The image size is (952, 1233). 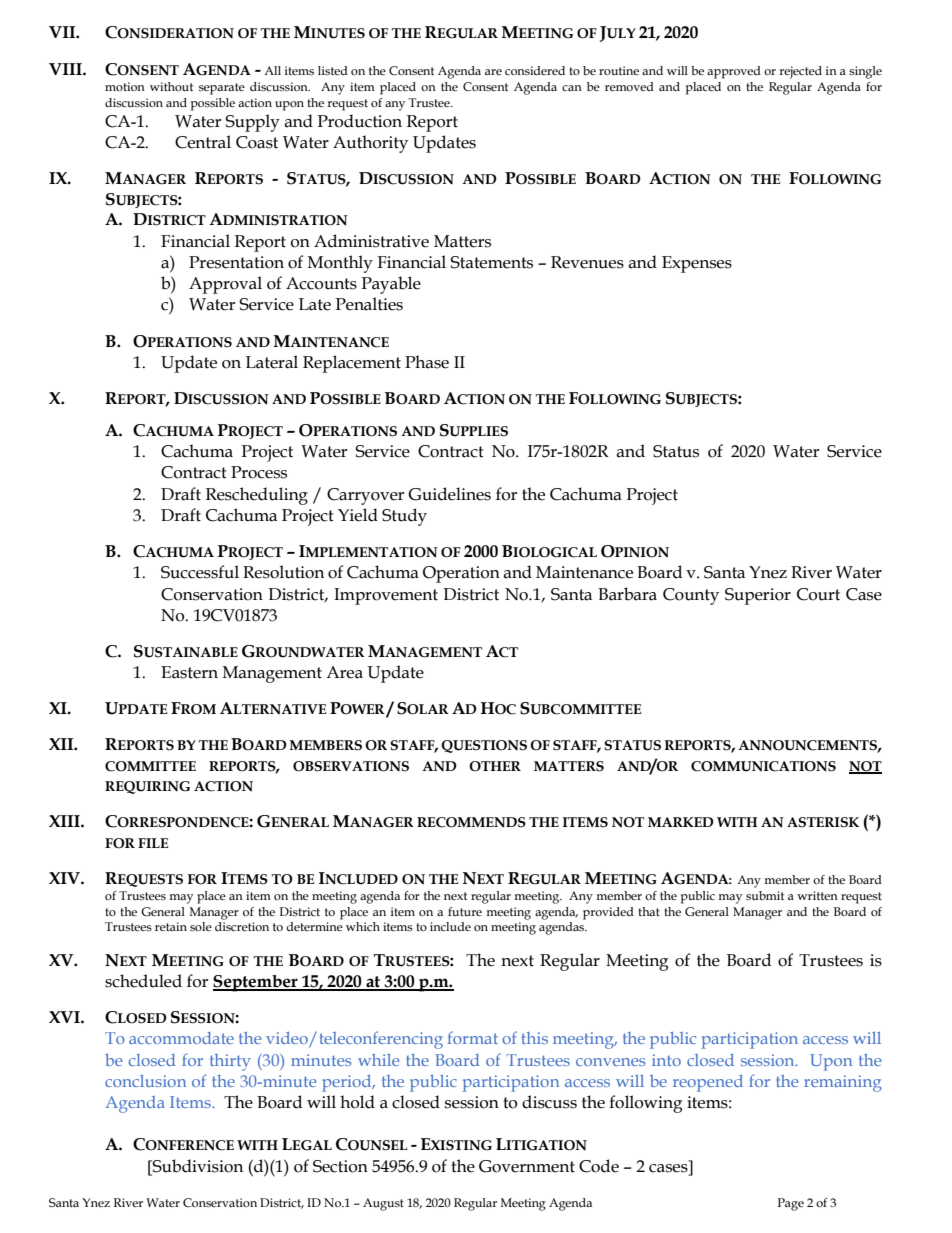 What do you see at coordinates (427, 362) in the screenshot?
I see `Phase` at bounding box center [427, 362].
